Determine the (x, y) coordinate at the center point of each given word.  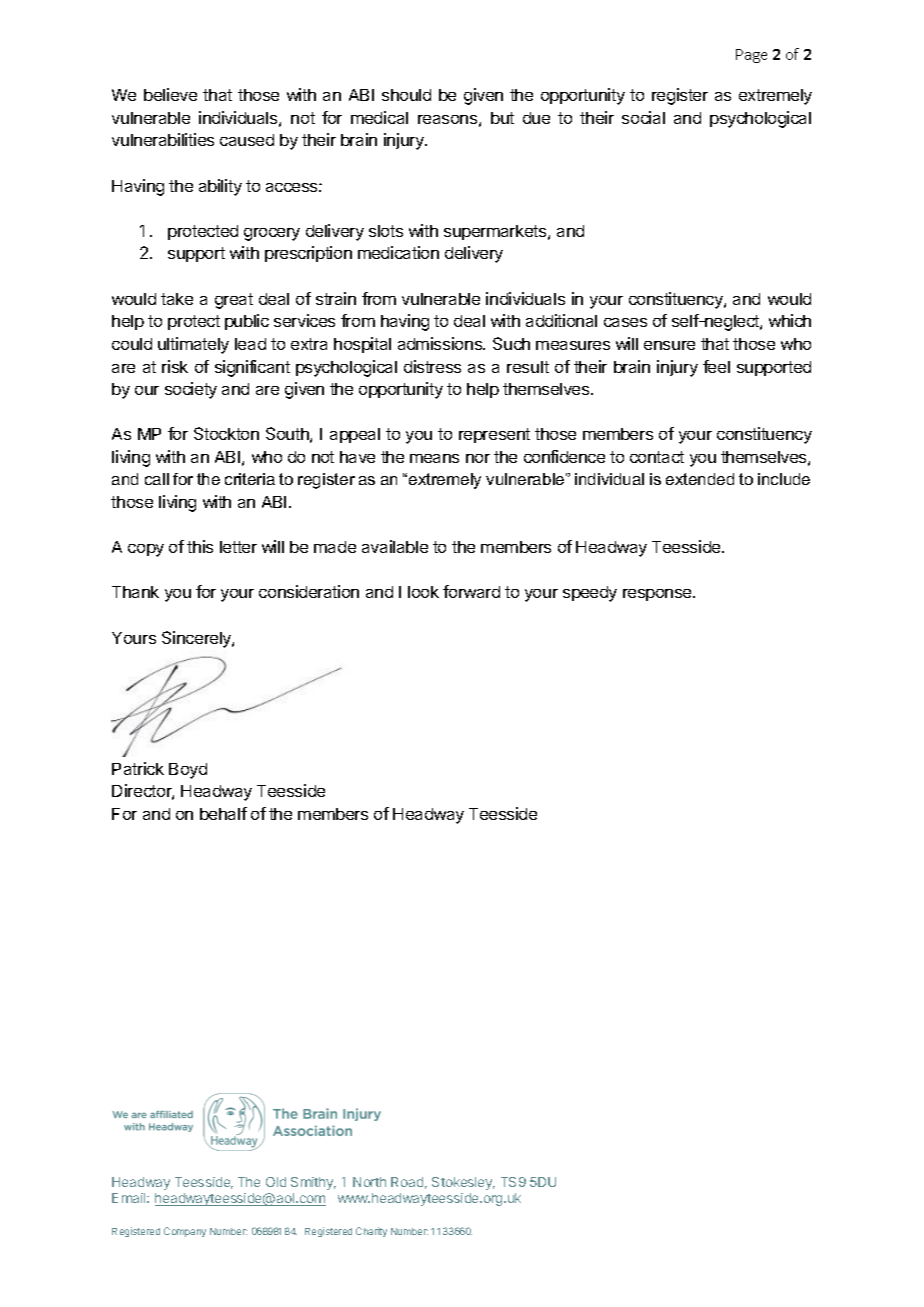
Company (185, 1232)
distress (432, 366)
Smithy (313, 1183)
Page (751, 56)
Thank (135, 592)
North (369, 1182)
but (502, 118)
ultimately (193, 345)
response (658, 595)
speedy (590, 594)
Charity (371, 1232)
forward (471, 591)
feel (716, 366)
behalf (223, 813)
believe (170, 94)
